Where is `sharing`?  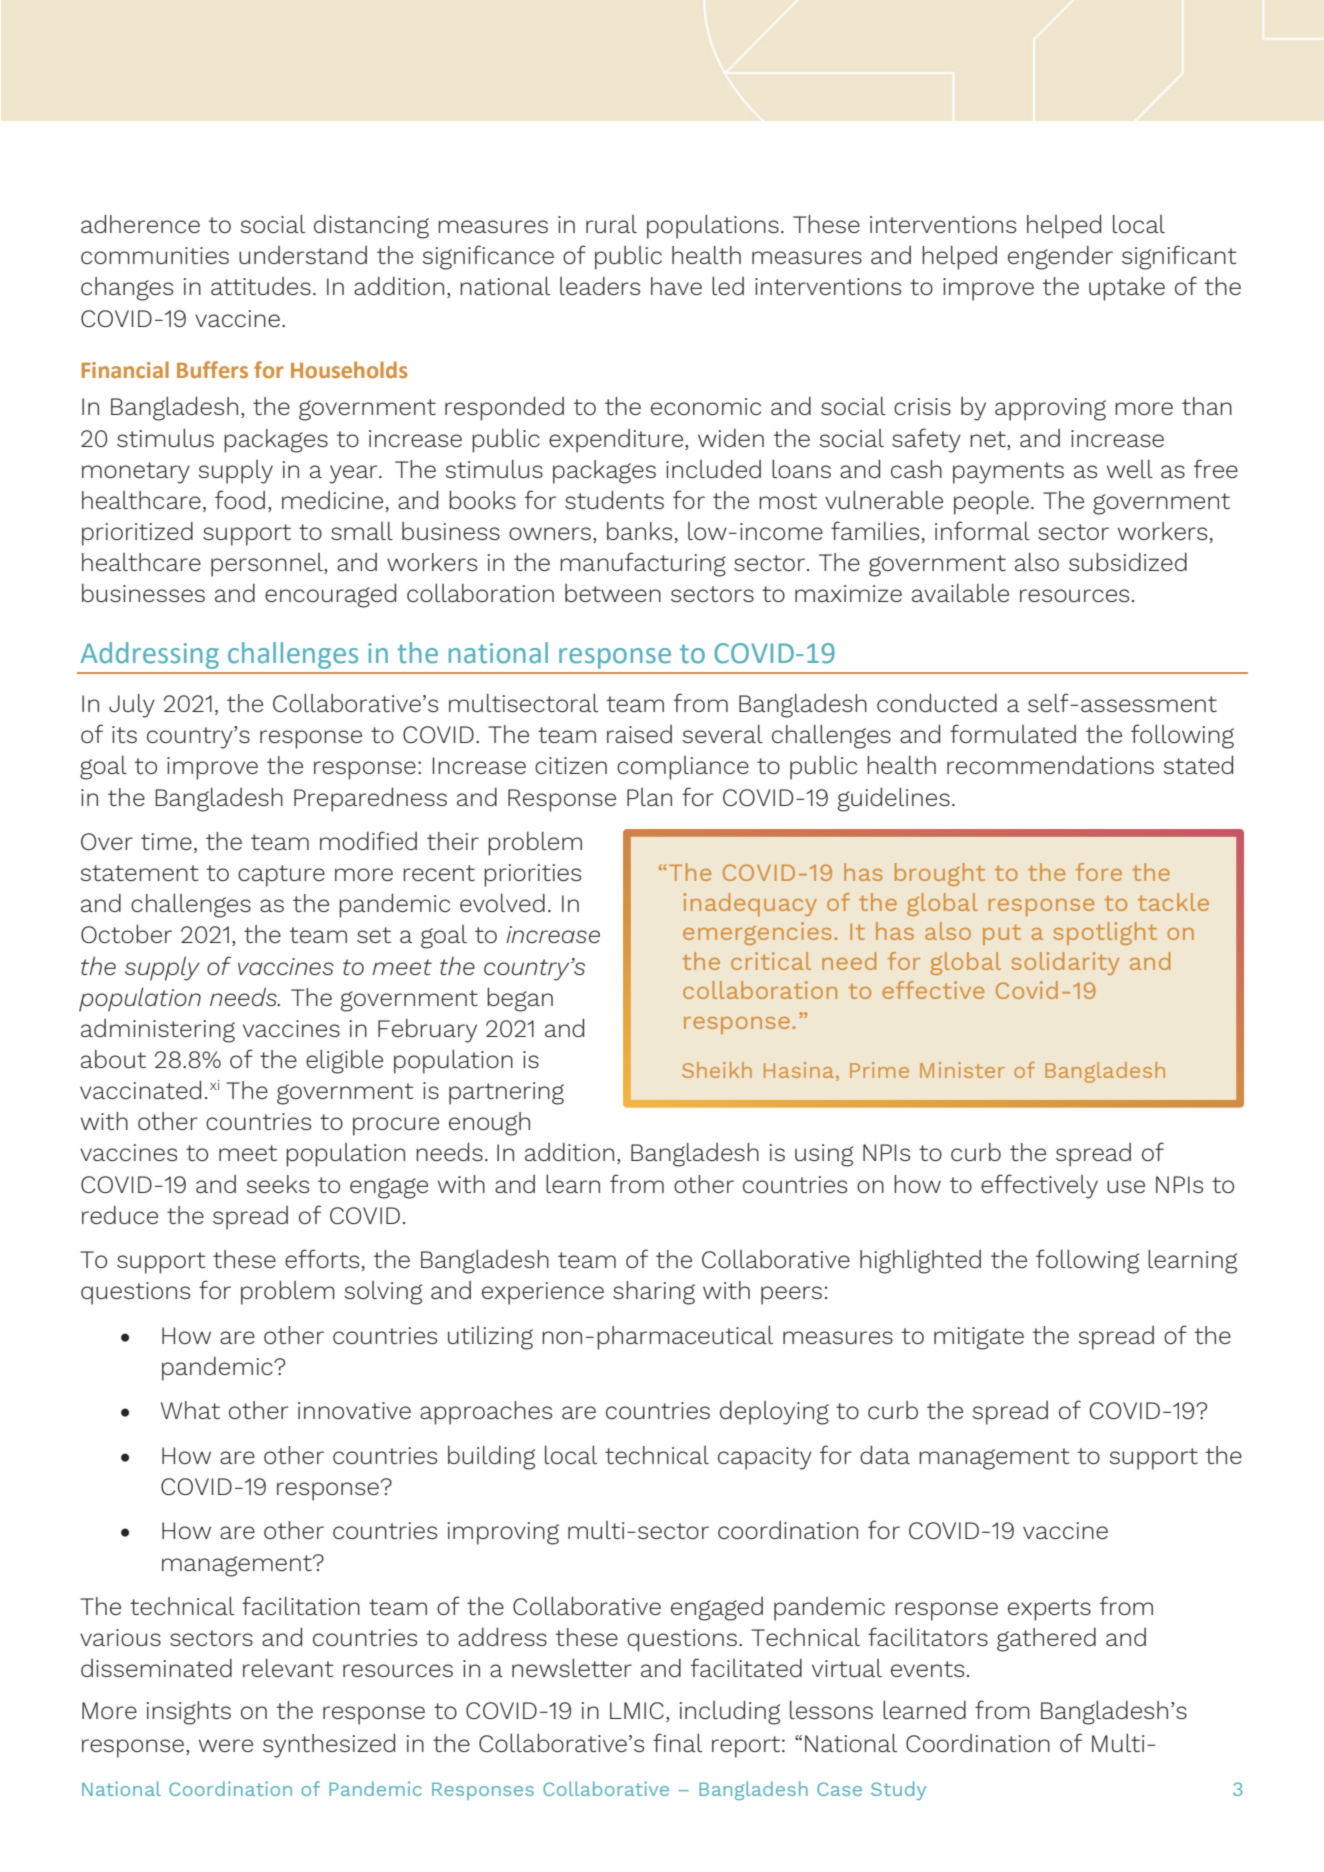
sharing is located at coordinates (654, 1293).
